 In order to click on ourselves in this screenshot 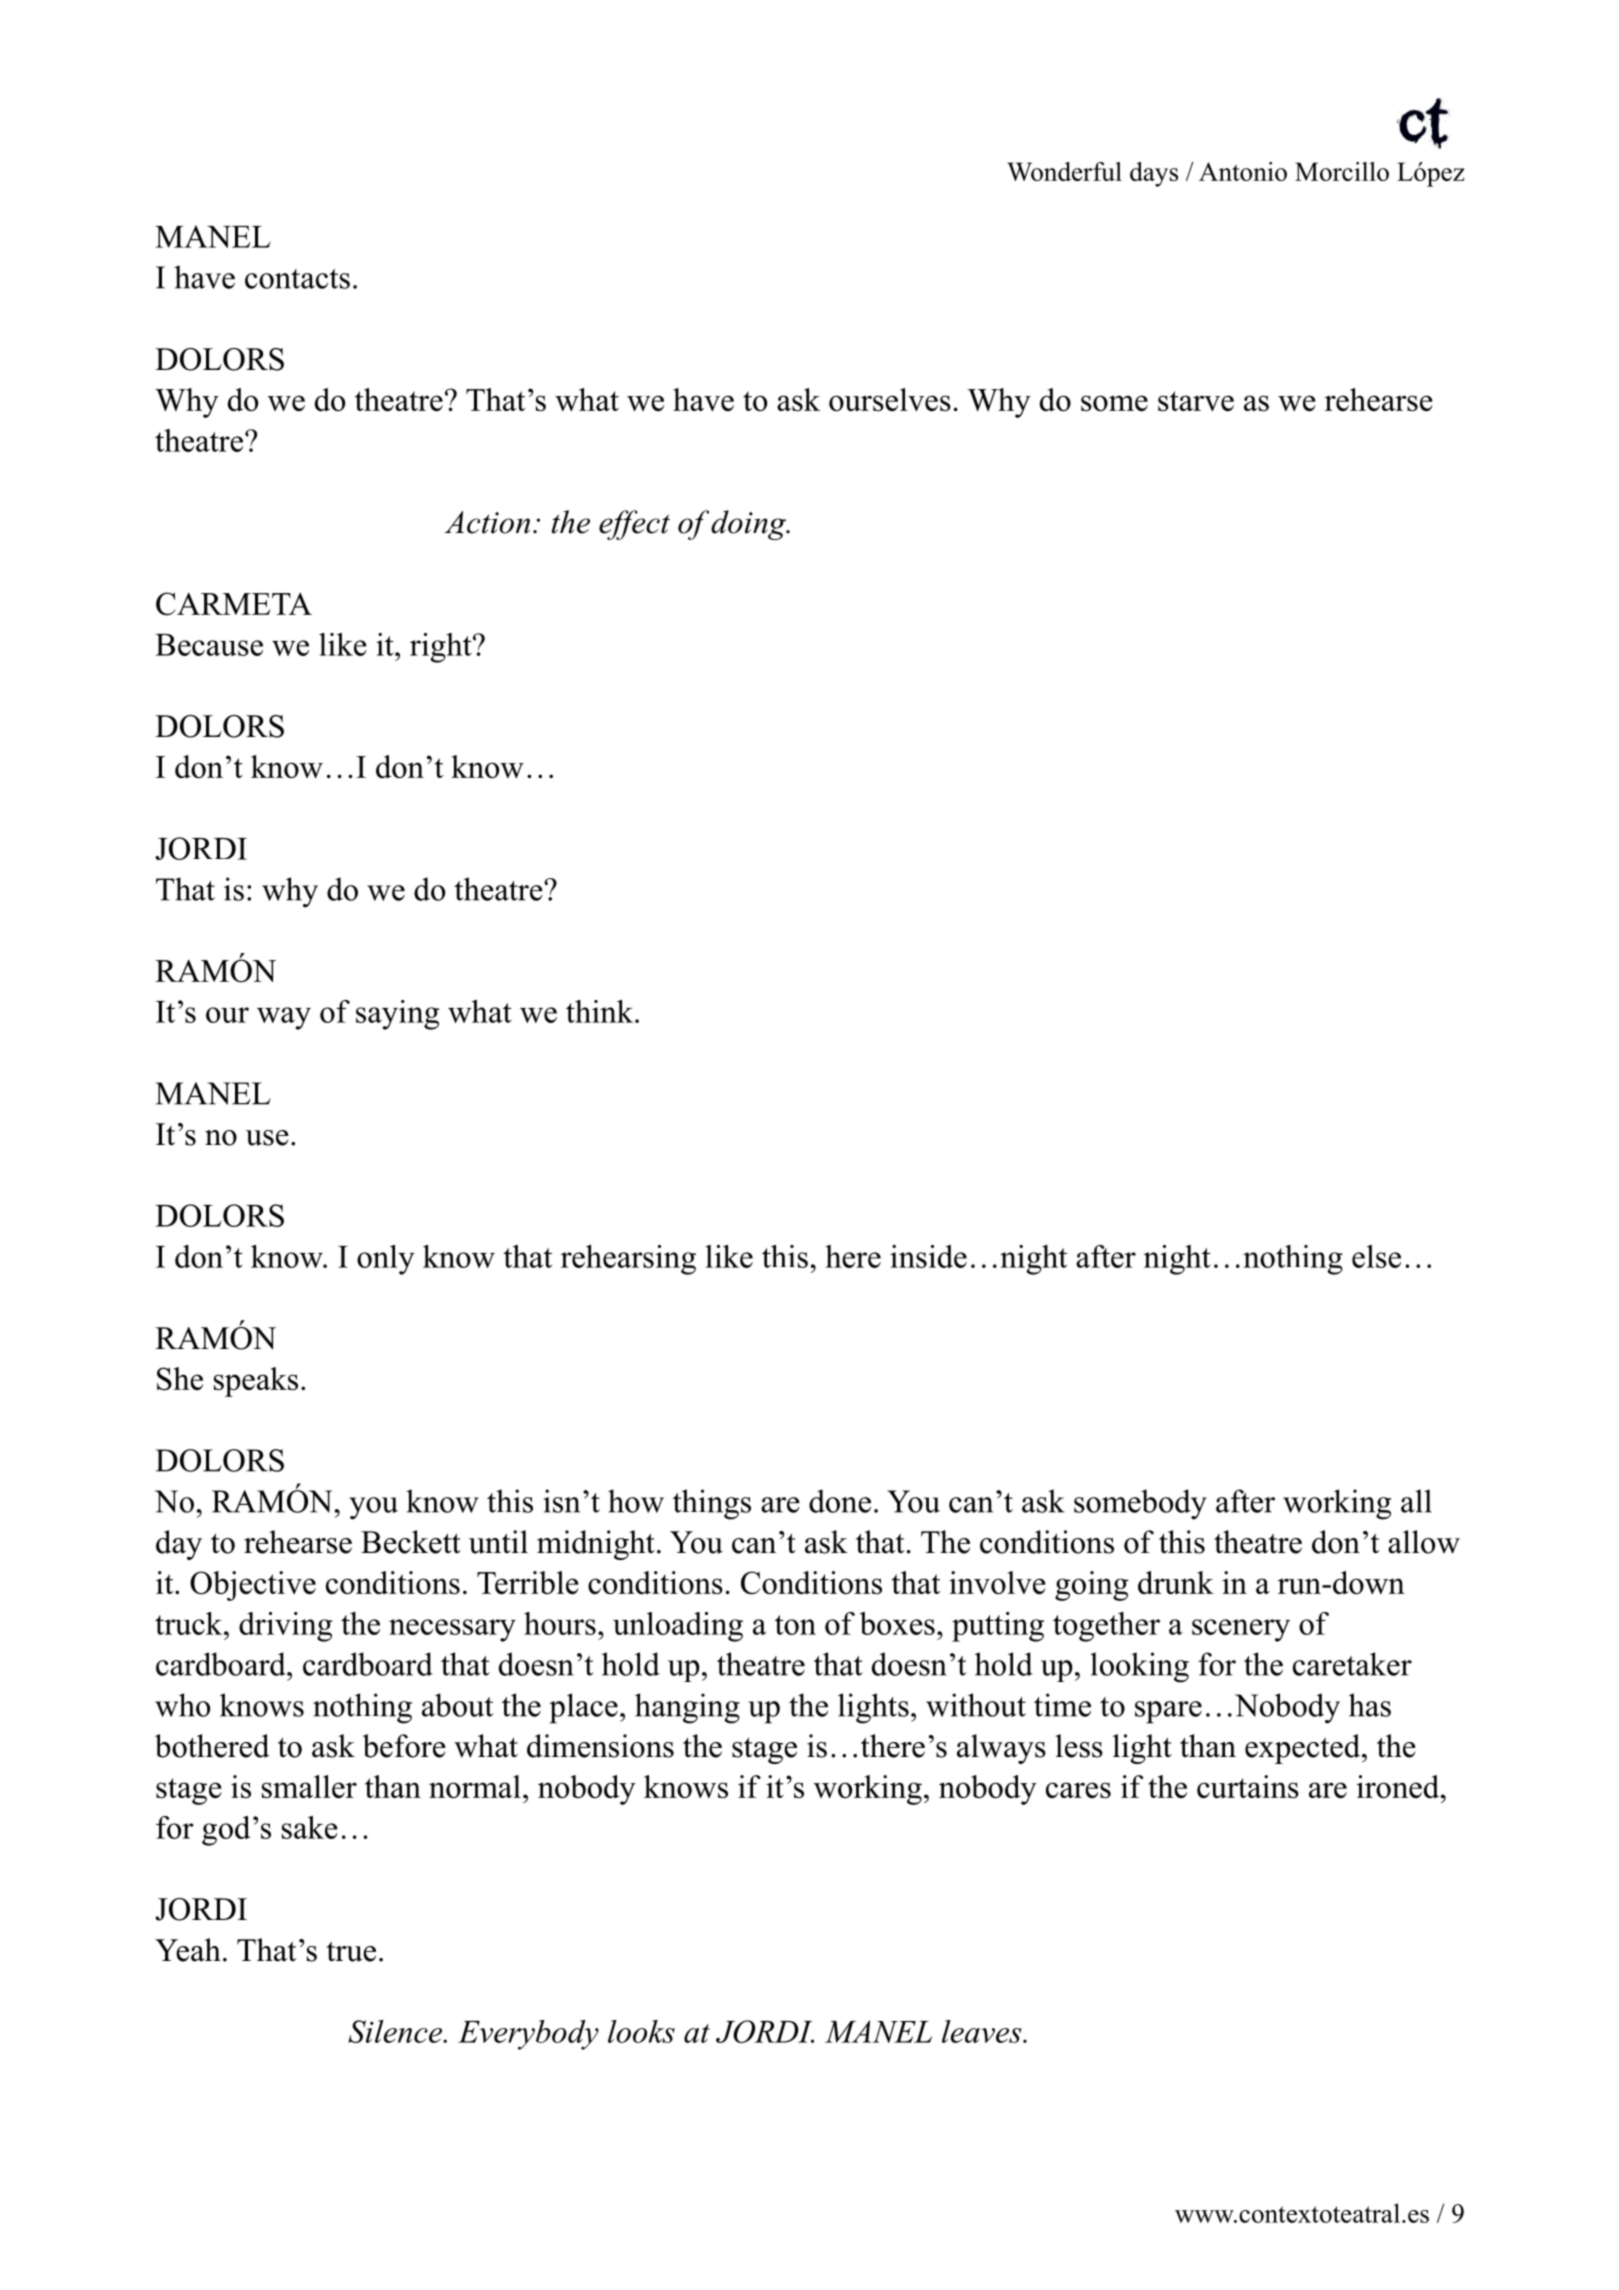, I will do `click(890, 399)`.
